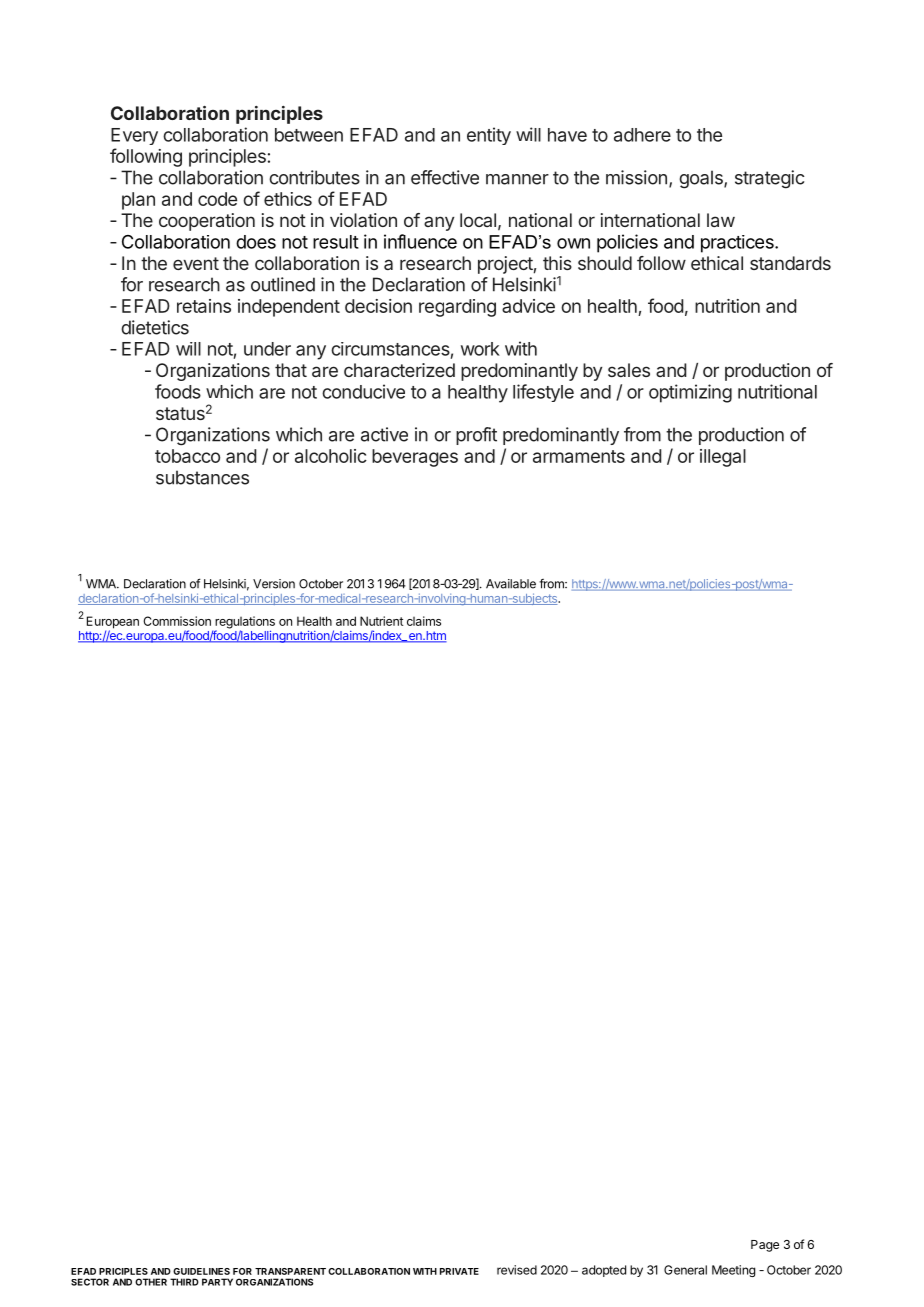 The image size is (924, 1307). What do you see at coordinates (459, 1271) in the screenshot?
I see `PRIVATE` at bounding box center [459, 1271].
